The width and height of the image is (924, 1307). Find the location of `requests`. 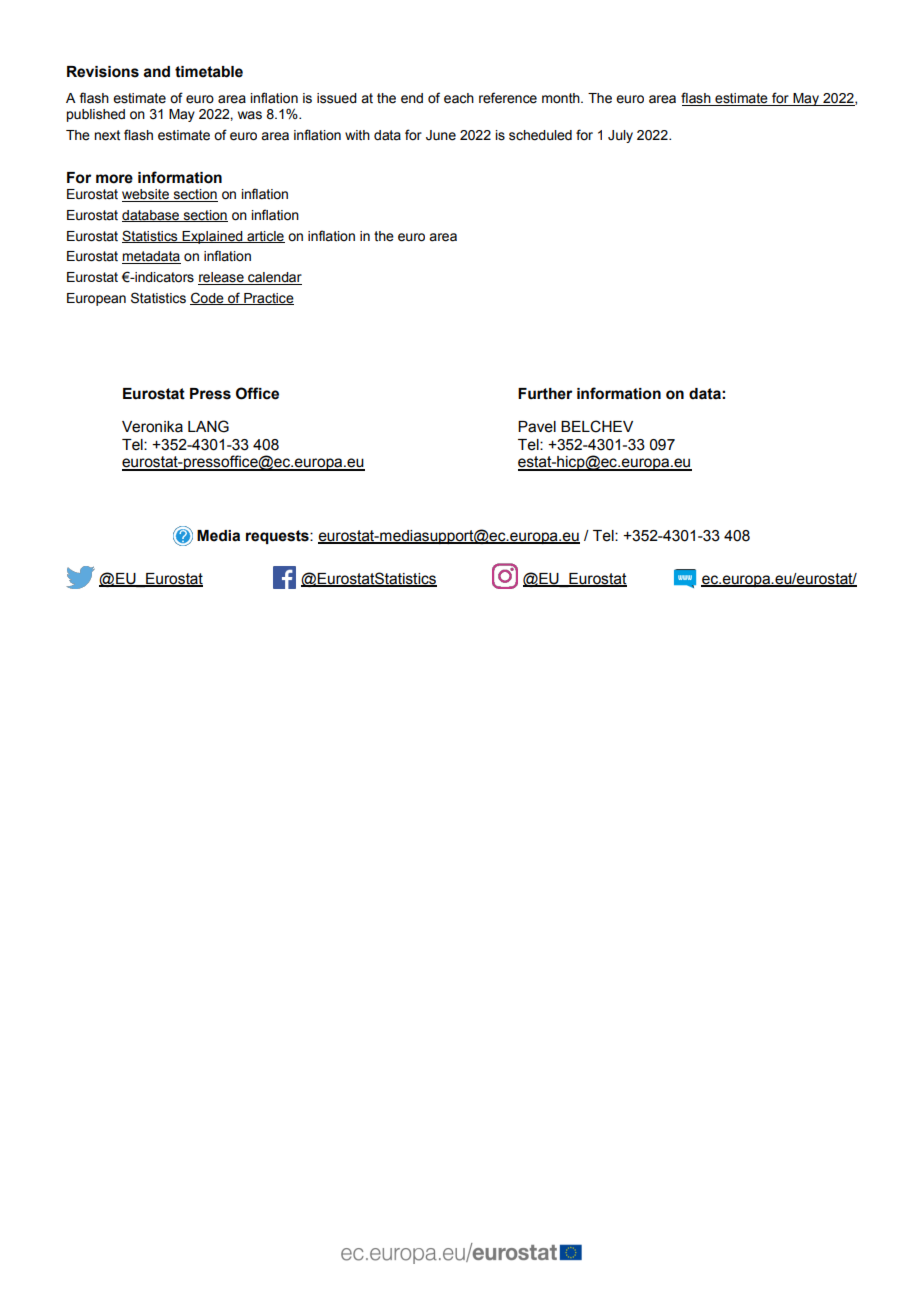

requests is located at coordinates (278, 537).
